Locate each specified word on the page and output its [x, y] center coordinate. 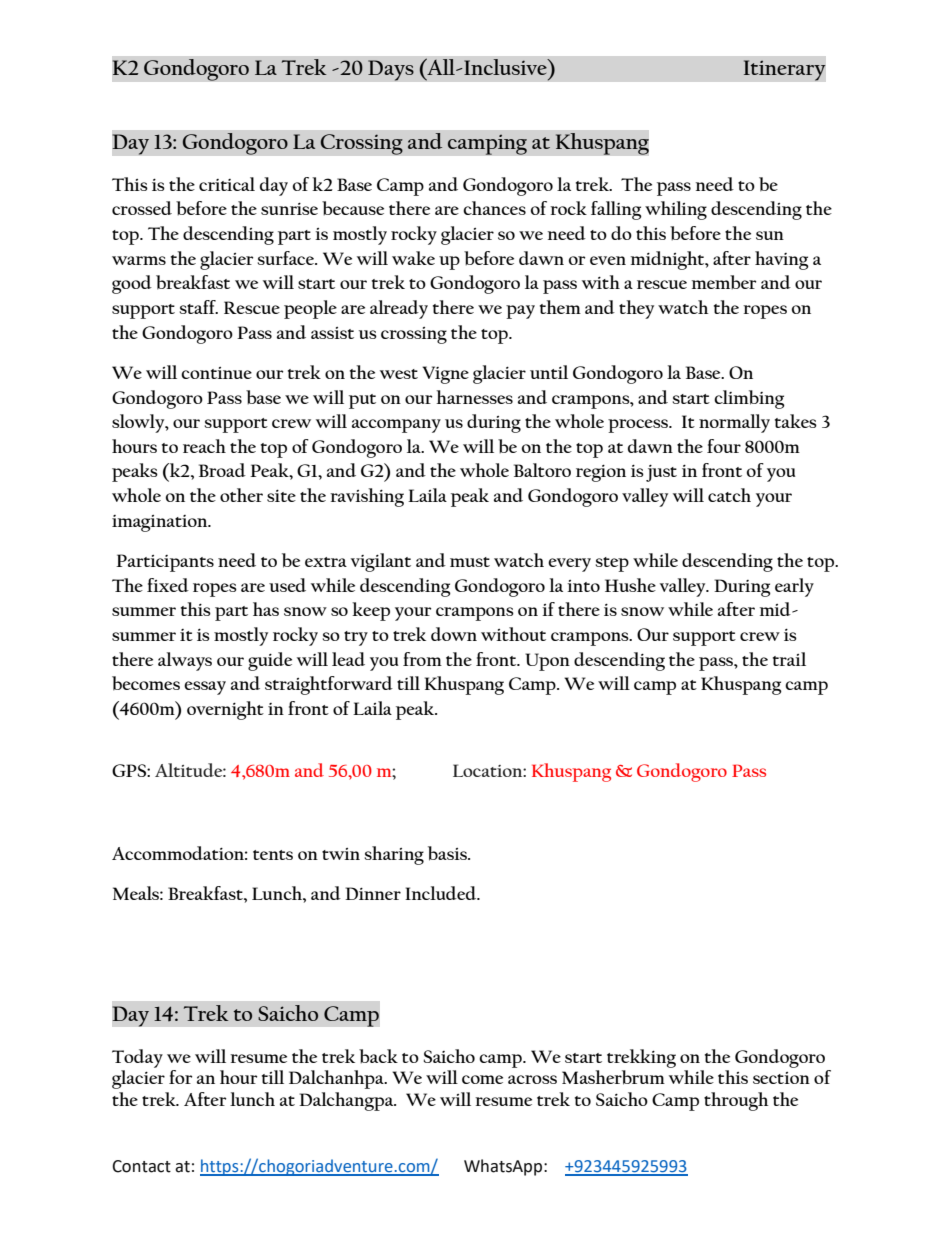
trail [789, 659]
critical [227, 184]
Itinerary [784, 70]
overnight [225, 710]
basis [448, 853]
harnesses [474, 397]
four [724, 446]
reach [204, 446]
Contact [141, 1166]
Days [391, 70]
